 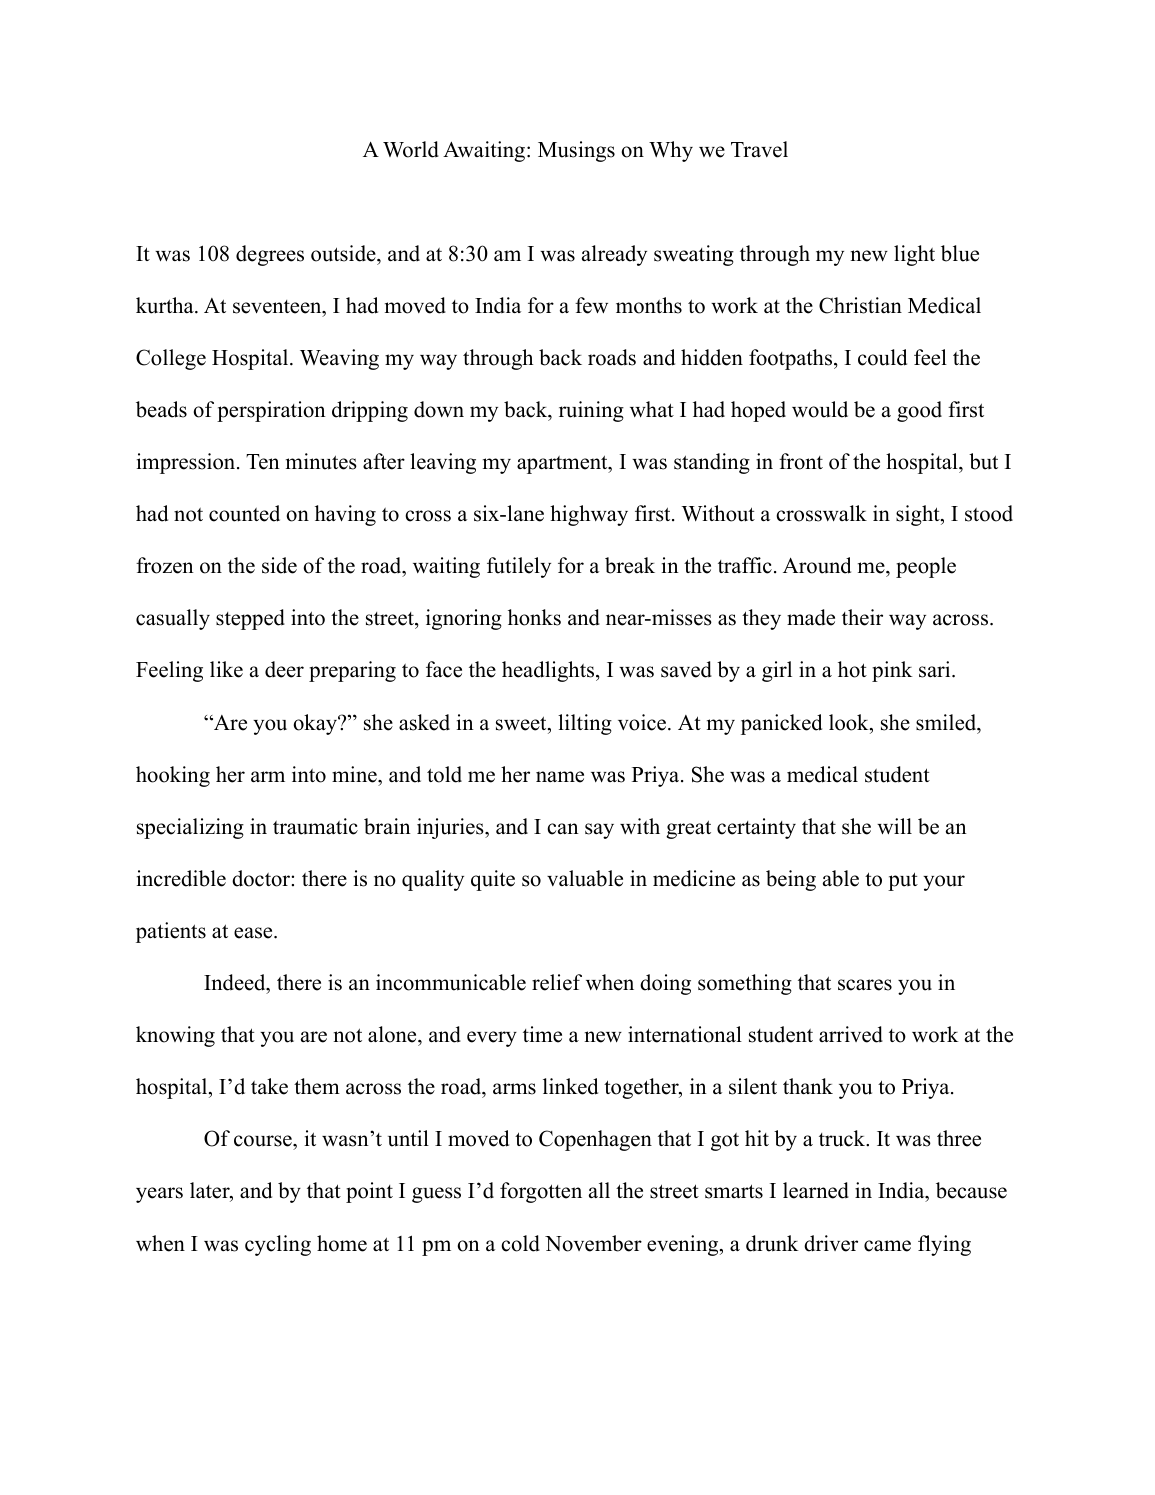 I want to click on cycling, so click(x=278, y=1245).
